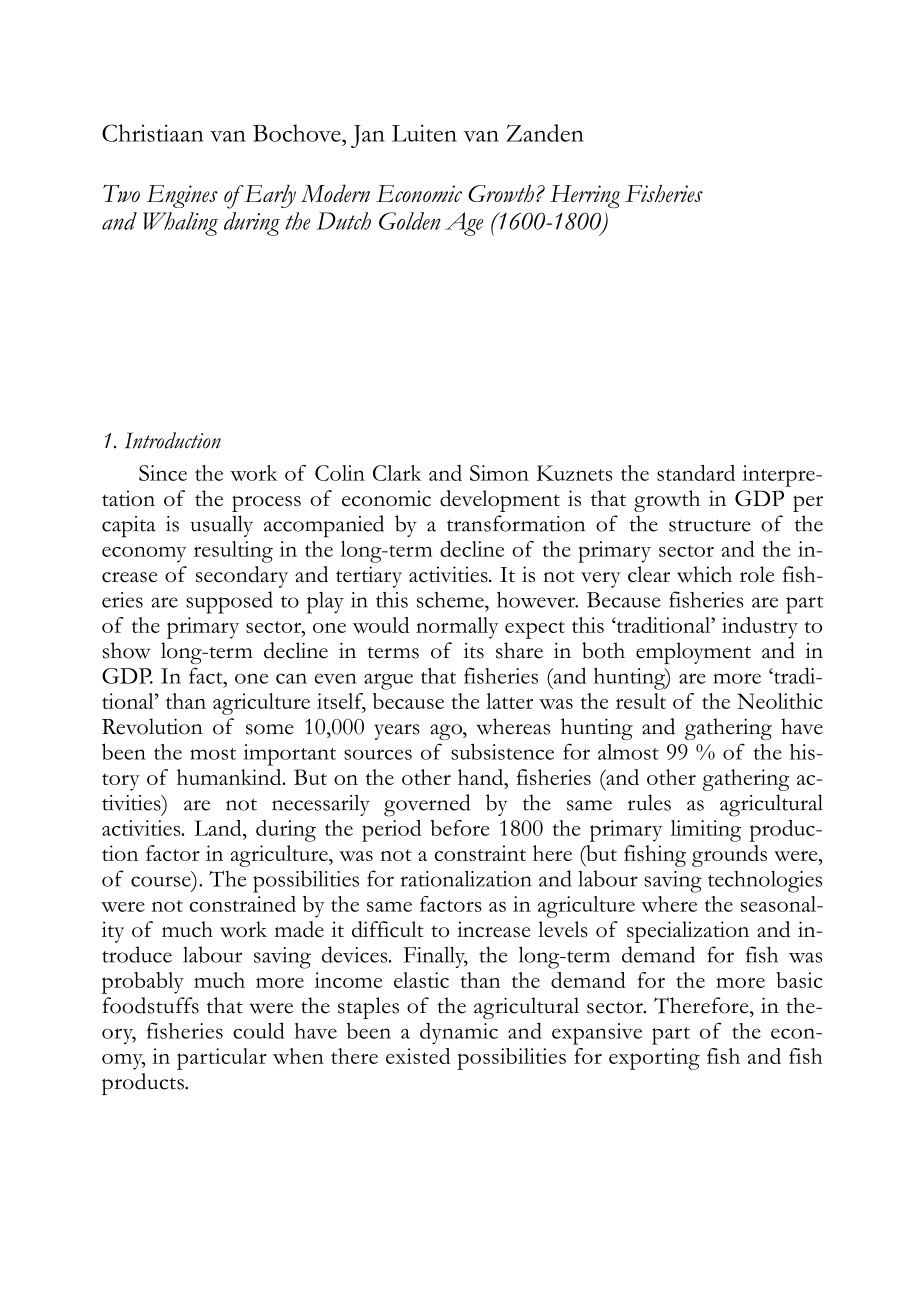  What do you see at coordinates (654, 1059) in the image?
I see `exporting` at bounding box center [654, 1059].
